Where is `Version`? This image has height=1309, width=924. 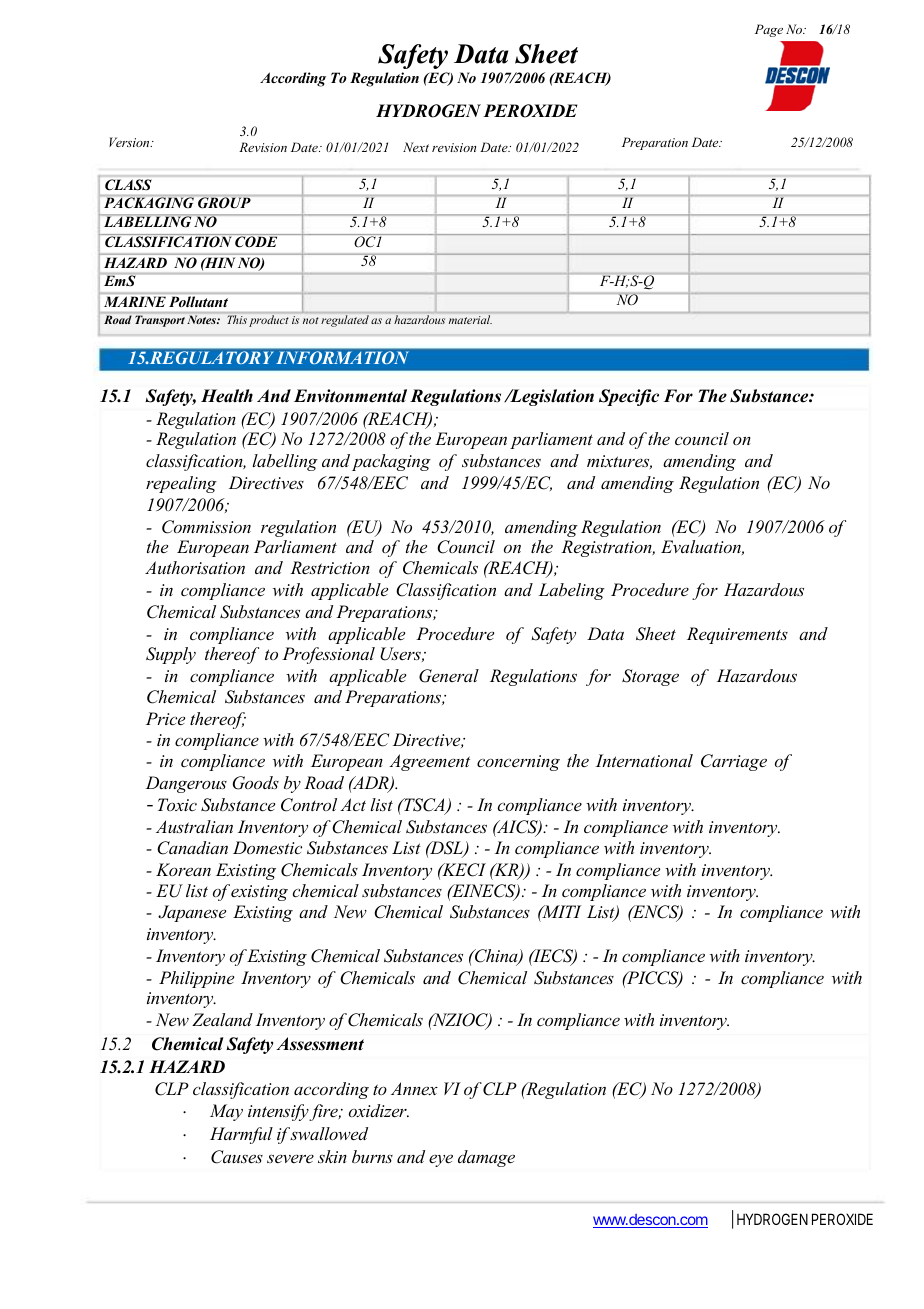
Version is located at coordinates (130, 142).
